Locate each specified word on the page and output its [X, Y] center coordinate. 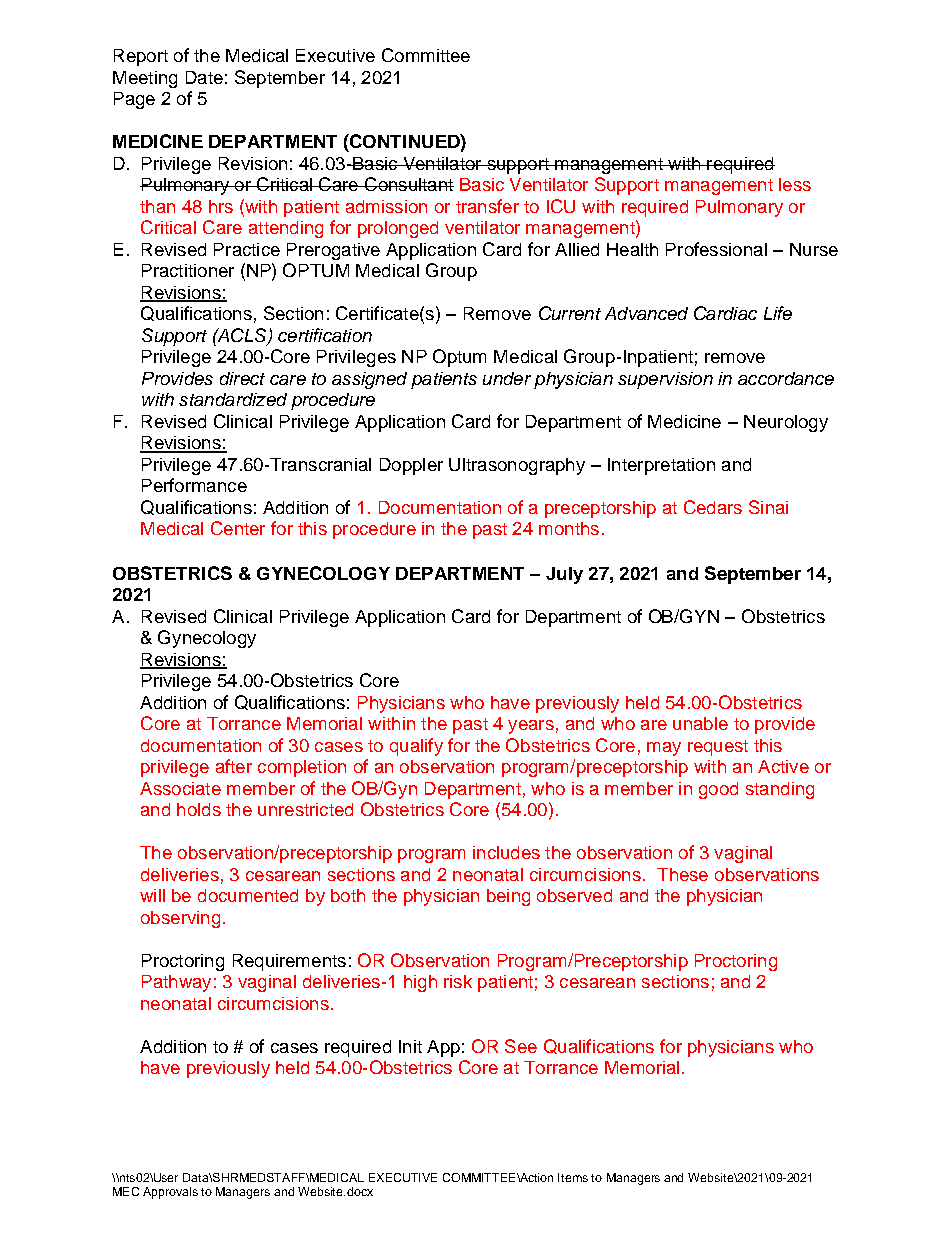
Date [204, 77]
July [564, 575]
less [795, 184]
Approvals [170, 1193]
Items [573, 1177]
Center [238, 528]
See [521, 1046]
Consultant [408, 184]
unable [700, 723]
